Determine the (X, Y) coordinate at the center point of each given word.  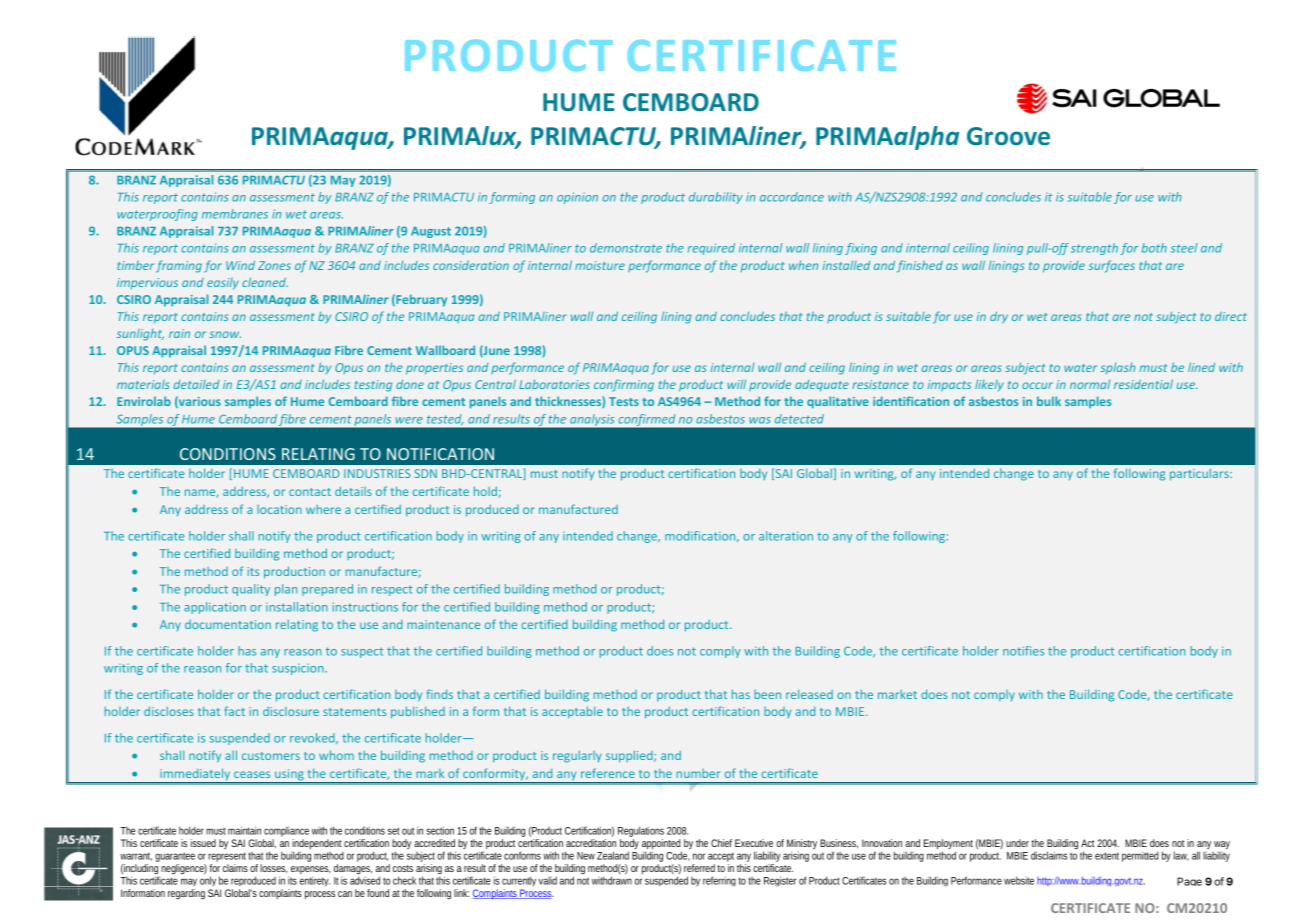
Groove (1008, 136)
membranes (235, 214)
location (279, 509)
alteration (786, 536)
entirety (315, 881)
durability (716, 198)
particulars (1200, 474)
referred (699, 868)
